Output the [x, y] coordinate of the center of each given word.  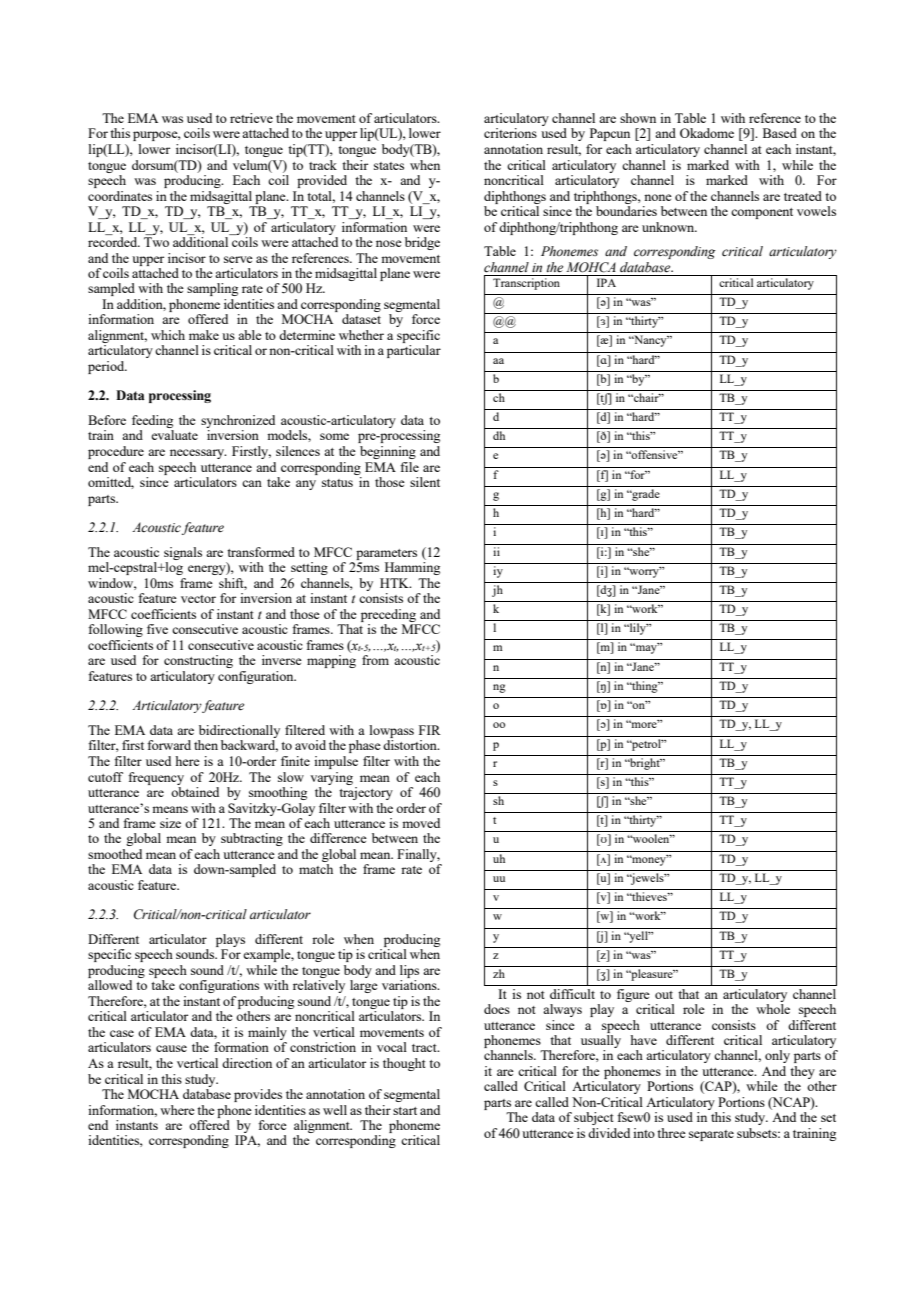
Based [780, 133]
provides [258, 1095]
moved [421, 823]
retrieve [251, 118]
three [671, 1133]
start [405, 1111]
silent [425, 482]
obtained [195, 792]
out [664, 995]
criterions [510, 133]
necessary [198, 454]
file [409, 467]
